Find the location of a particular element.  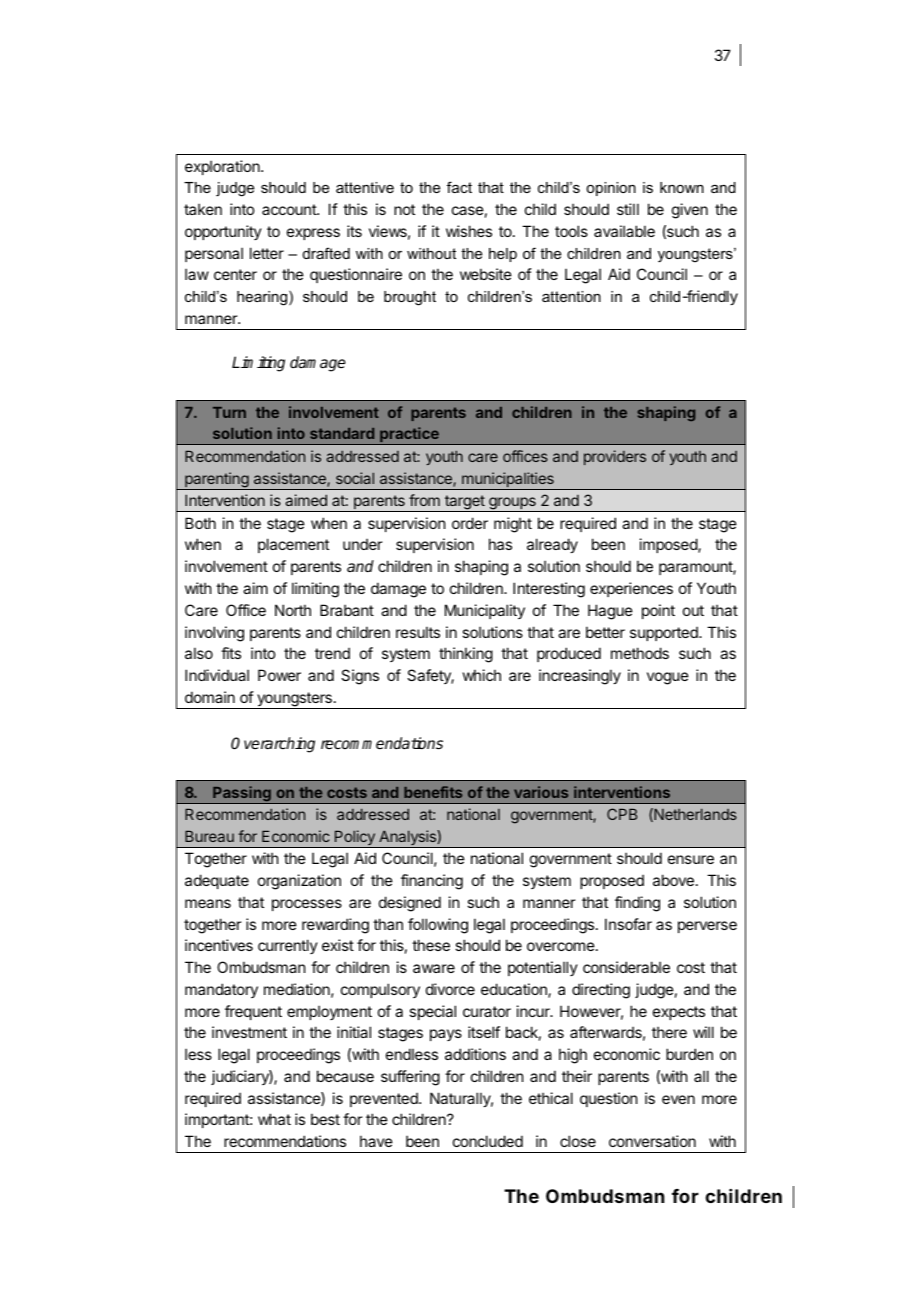

fact is located at coordinates (459, 187).
